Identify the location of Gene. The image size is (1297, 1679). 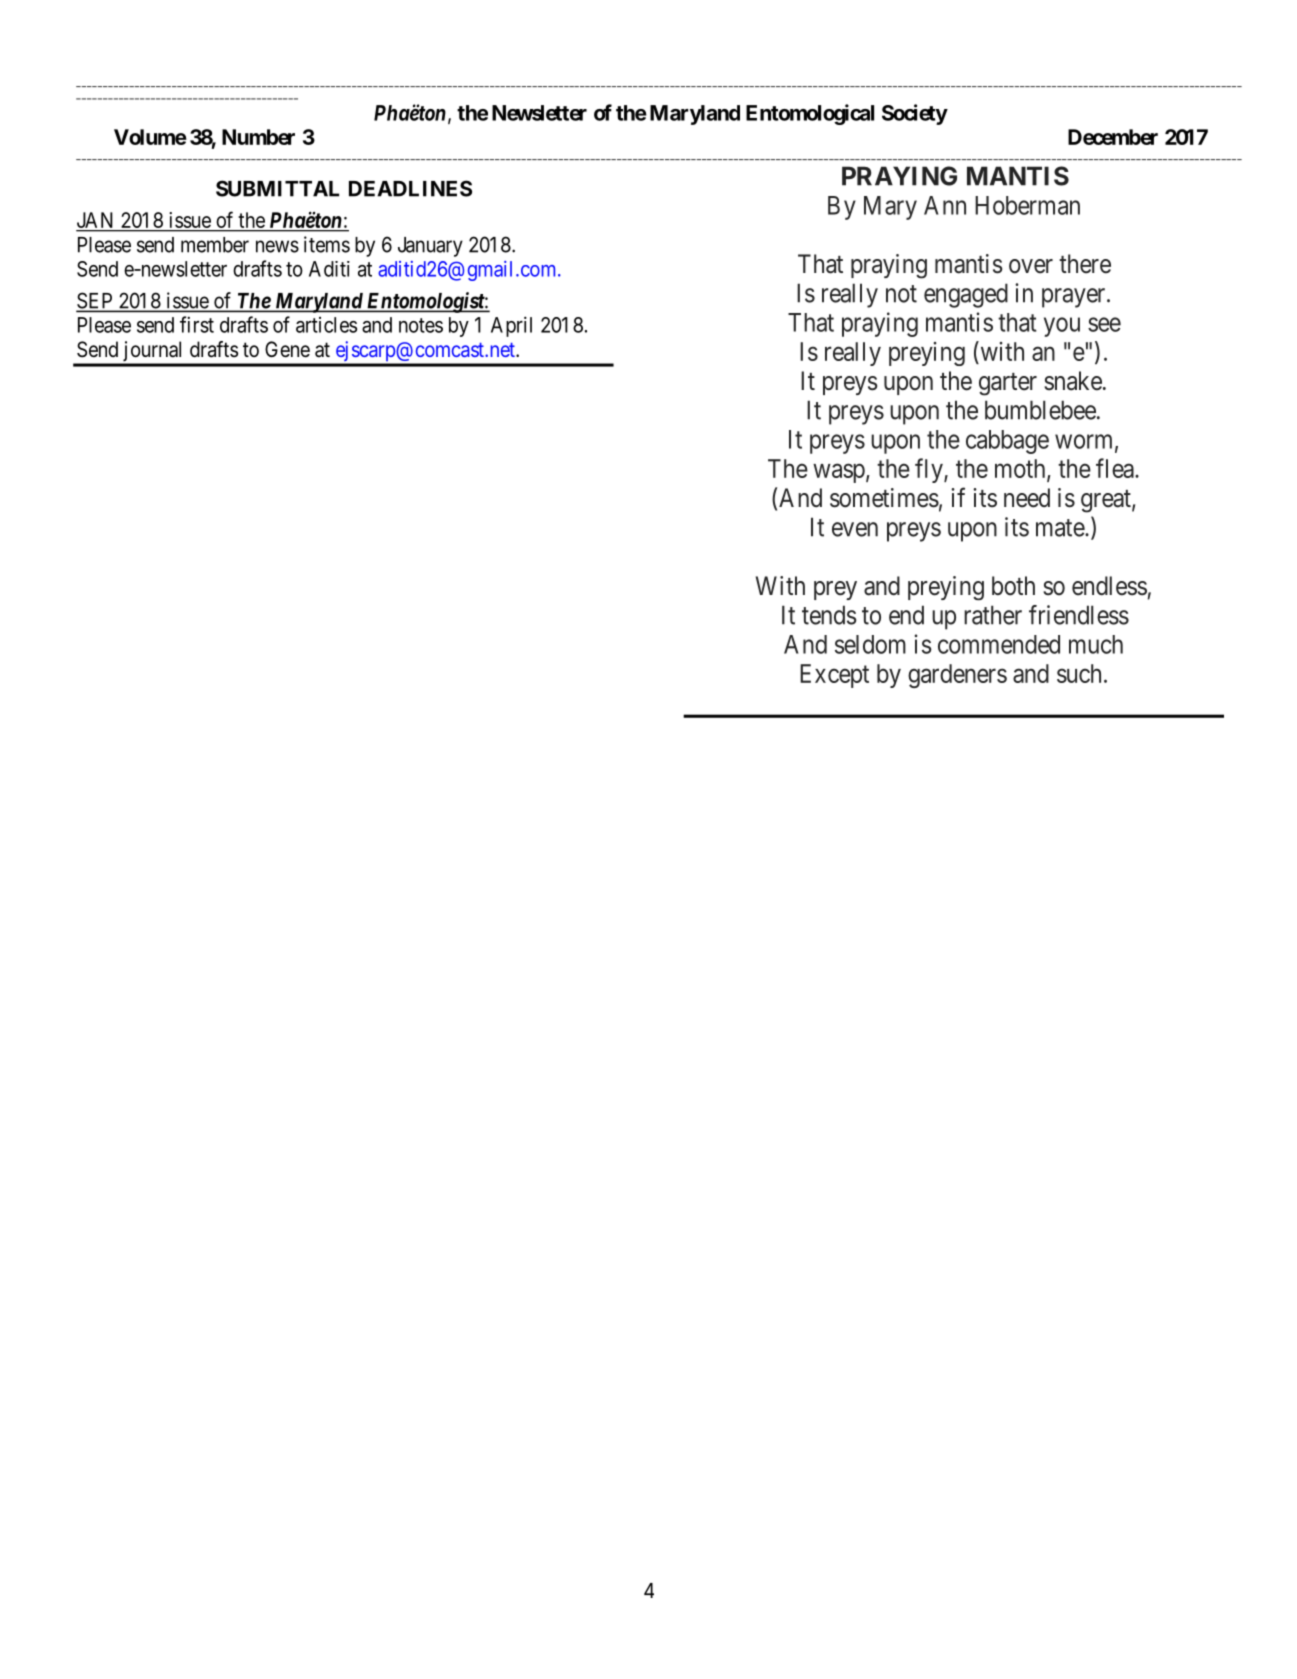
(287, 349).
